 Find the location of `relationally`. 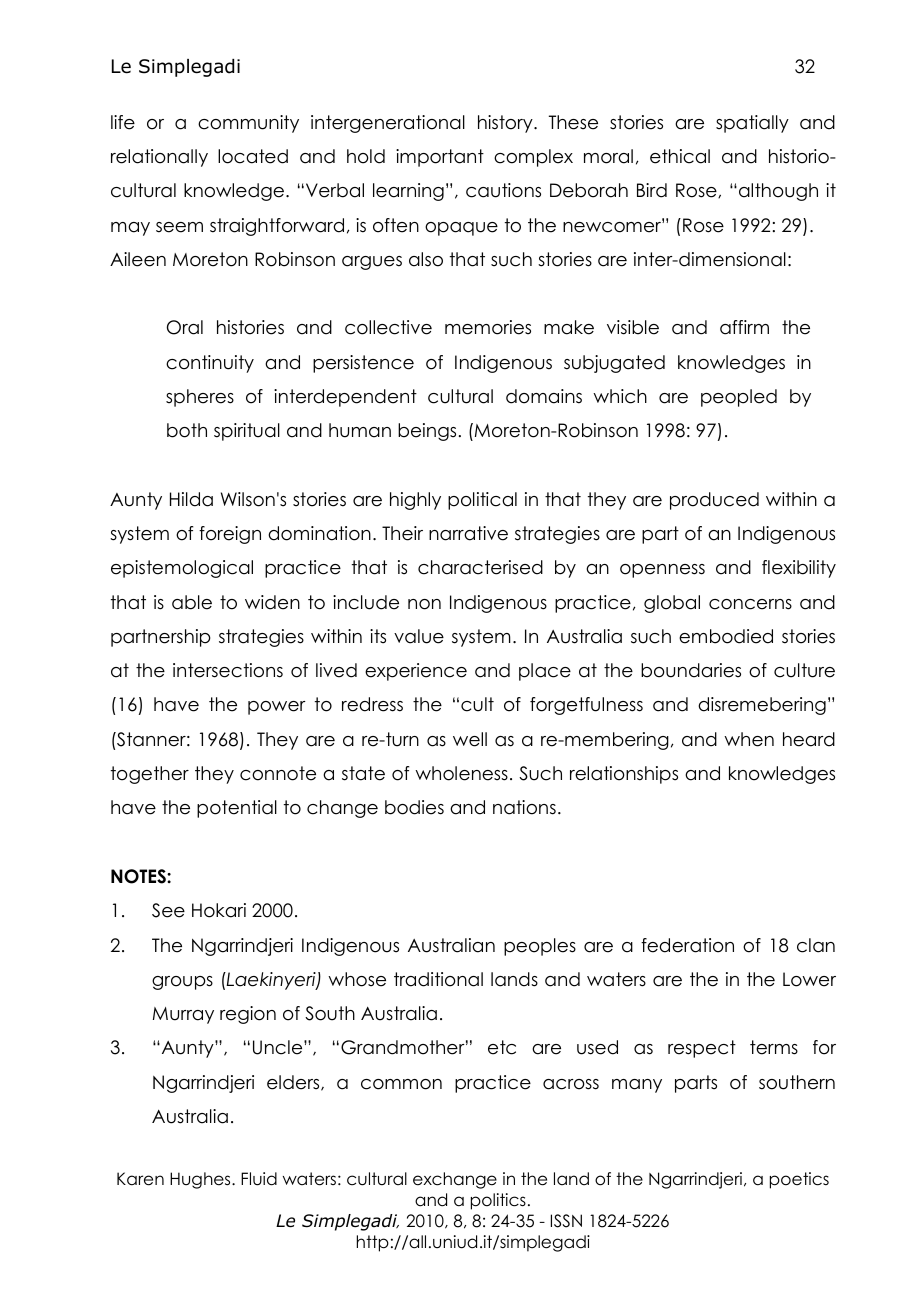

relationally is located at coordinates (159, 158).
